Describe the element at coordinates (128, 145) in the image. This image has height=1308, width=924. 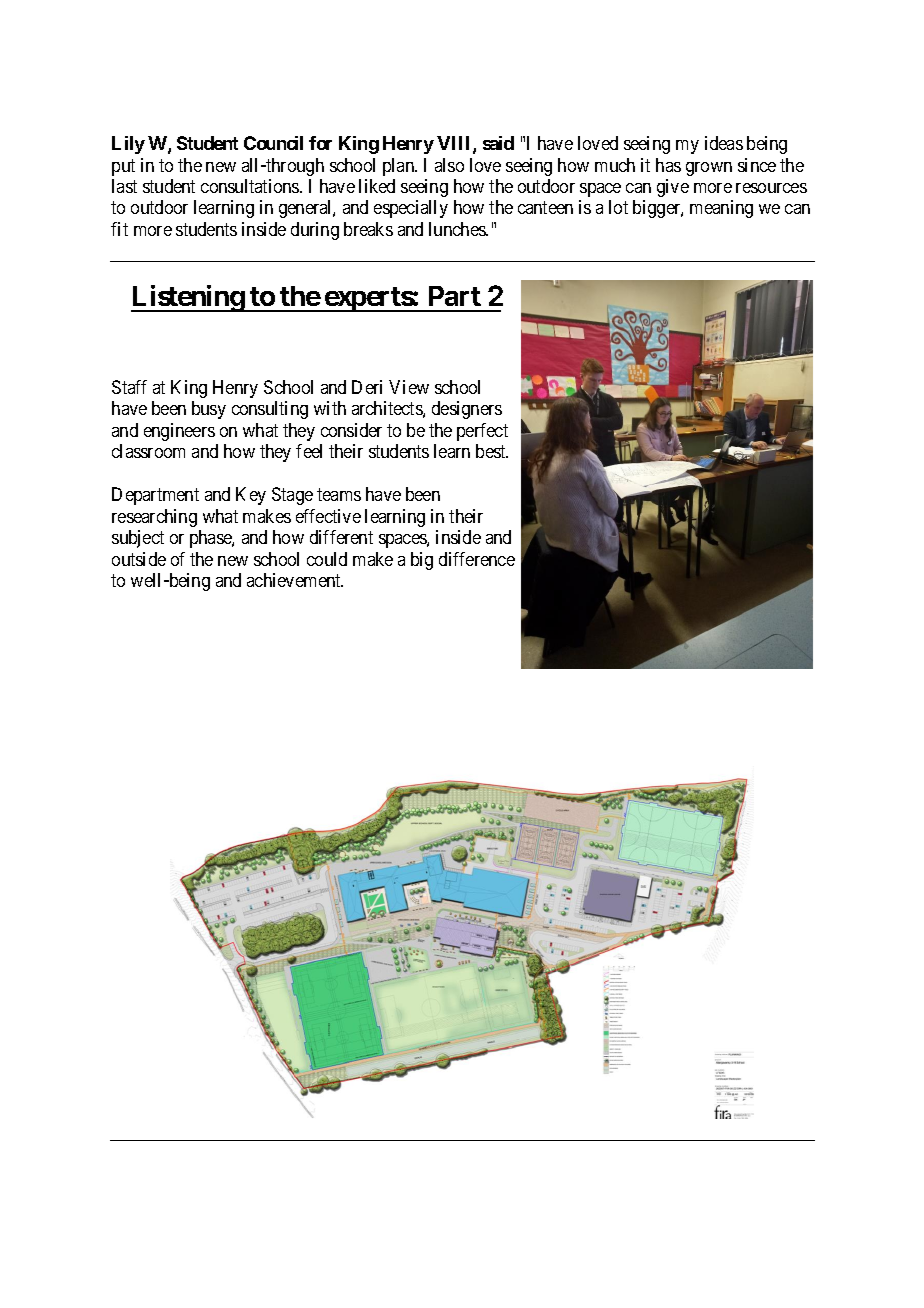
I see `Lily` at that location.
